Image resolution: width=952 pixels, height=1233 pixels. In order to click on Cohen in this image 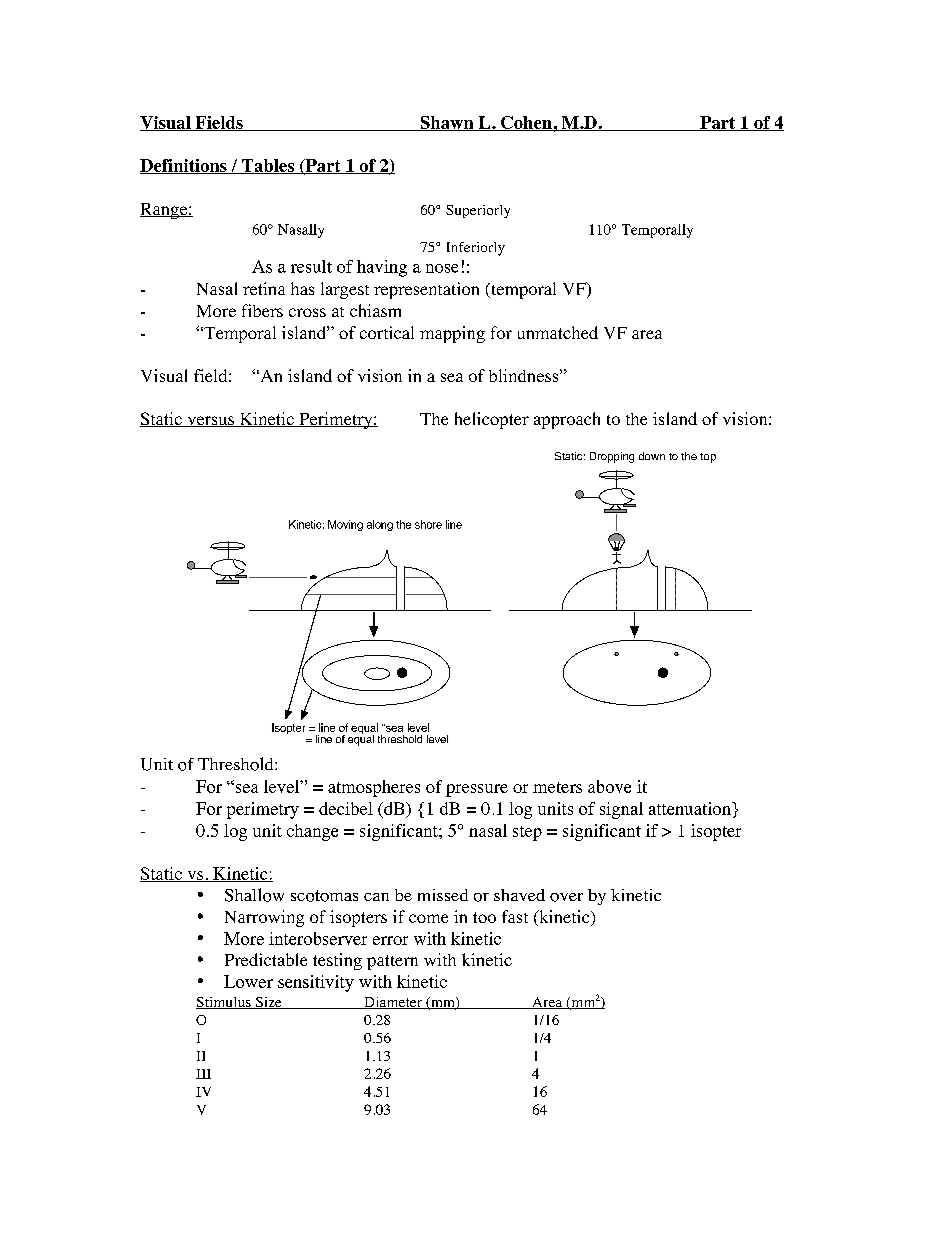, I will do `click(526, 123)`.
